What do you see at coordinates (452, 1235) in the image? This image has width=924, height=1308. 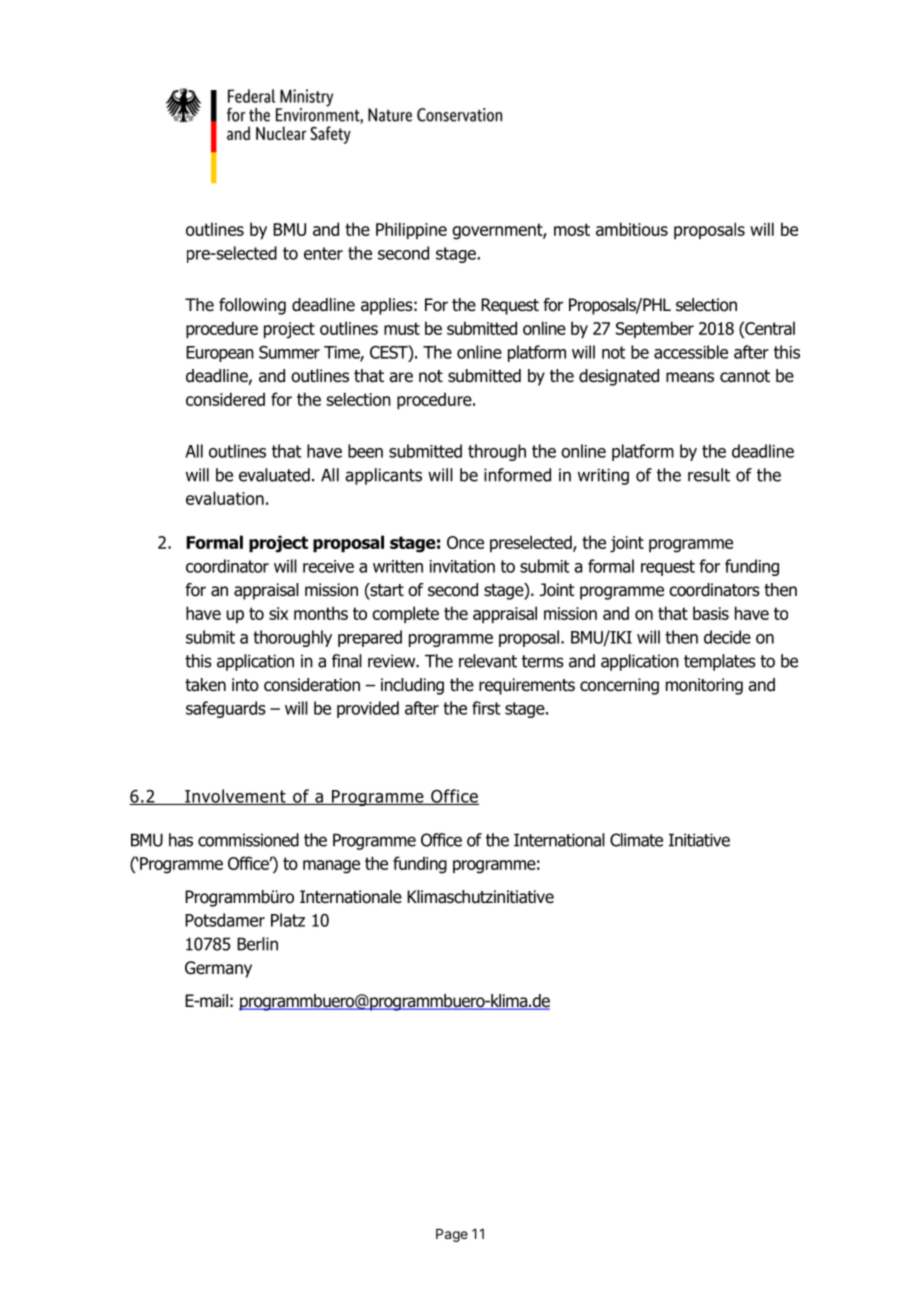 I see `Page` at bounding box center [452, 1235].
